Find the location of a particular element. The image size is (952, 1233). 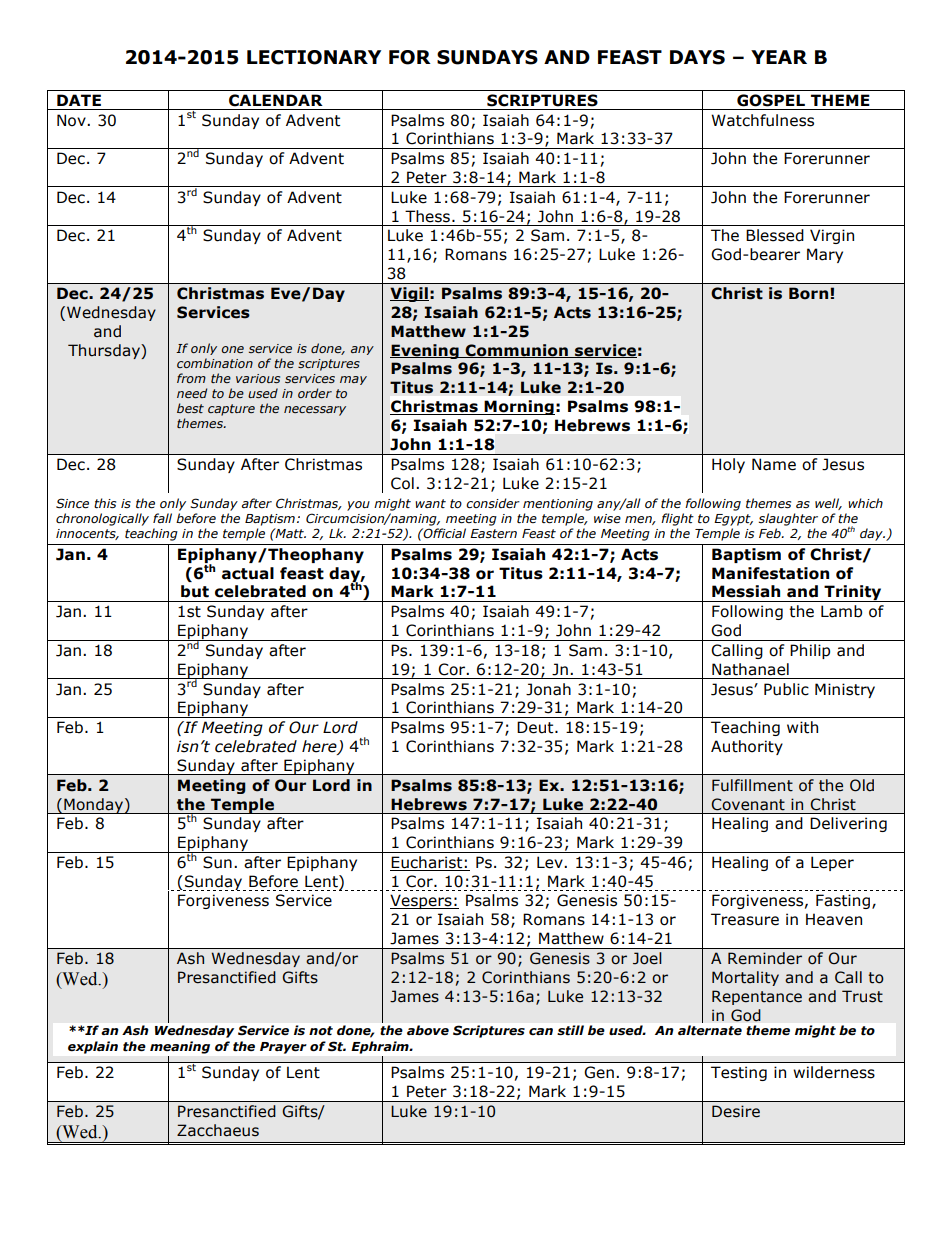

Eastern is located at coordinates (493, 534).
